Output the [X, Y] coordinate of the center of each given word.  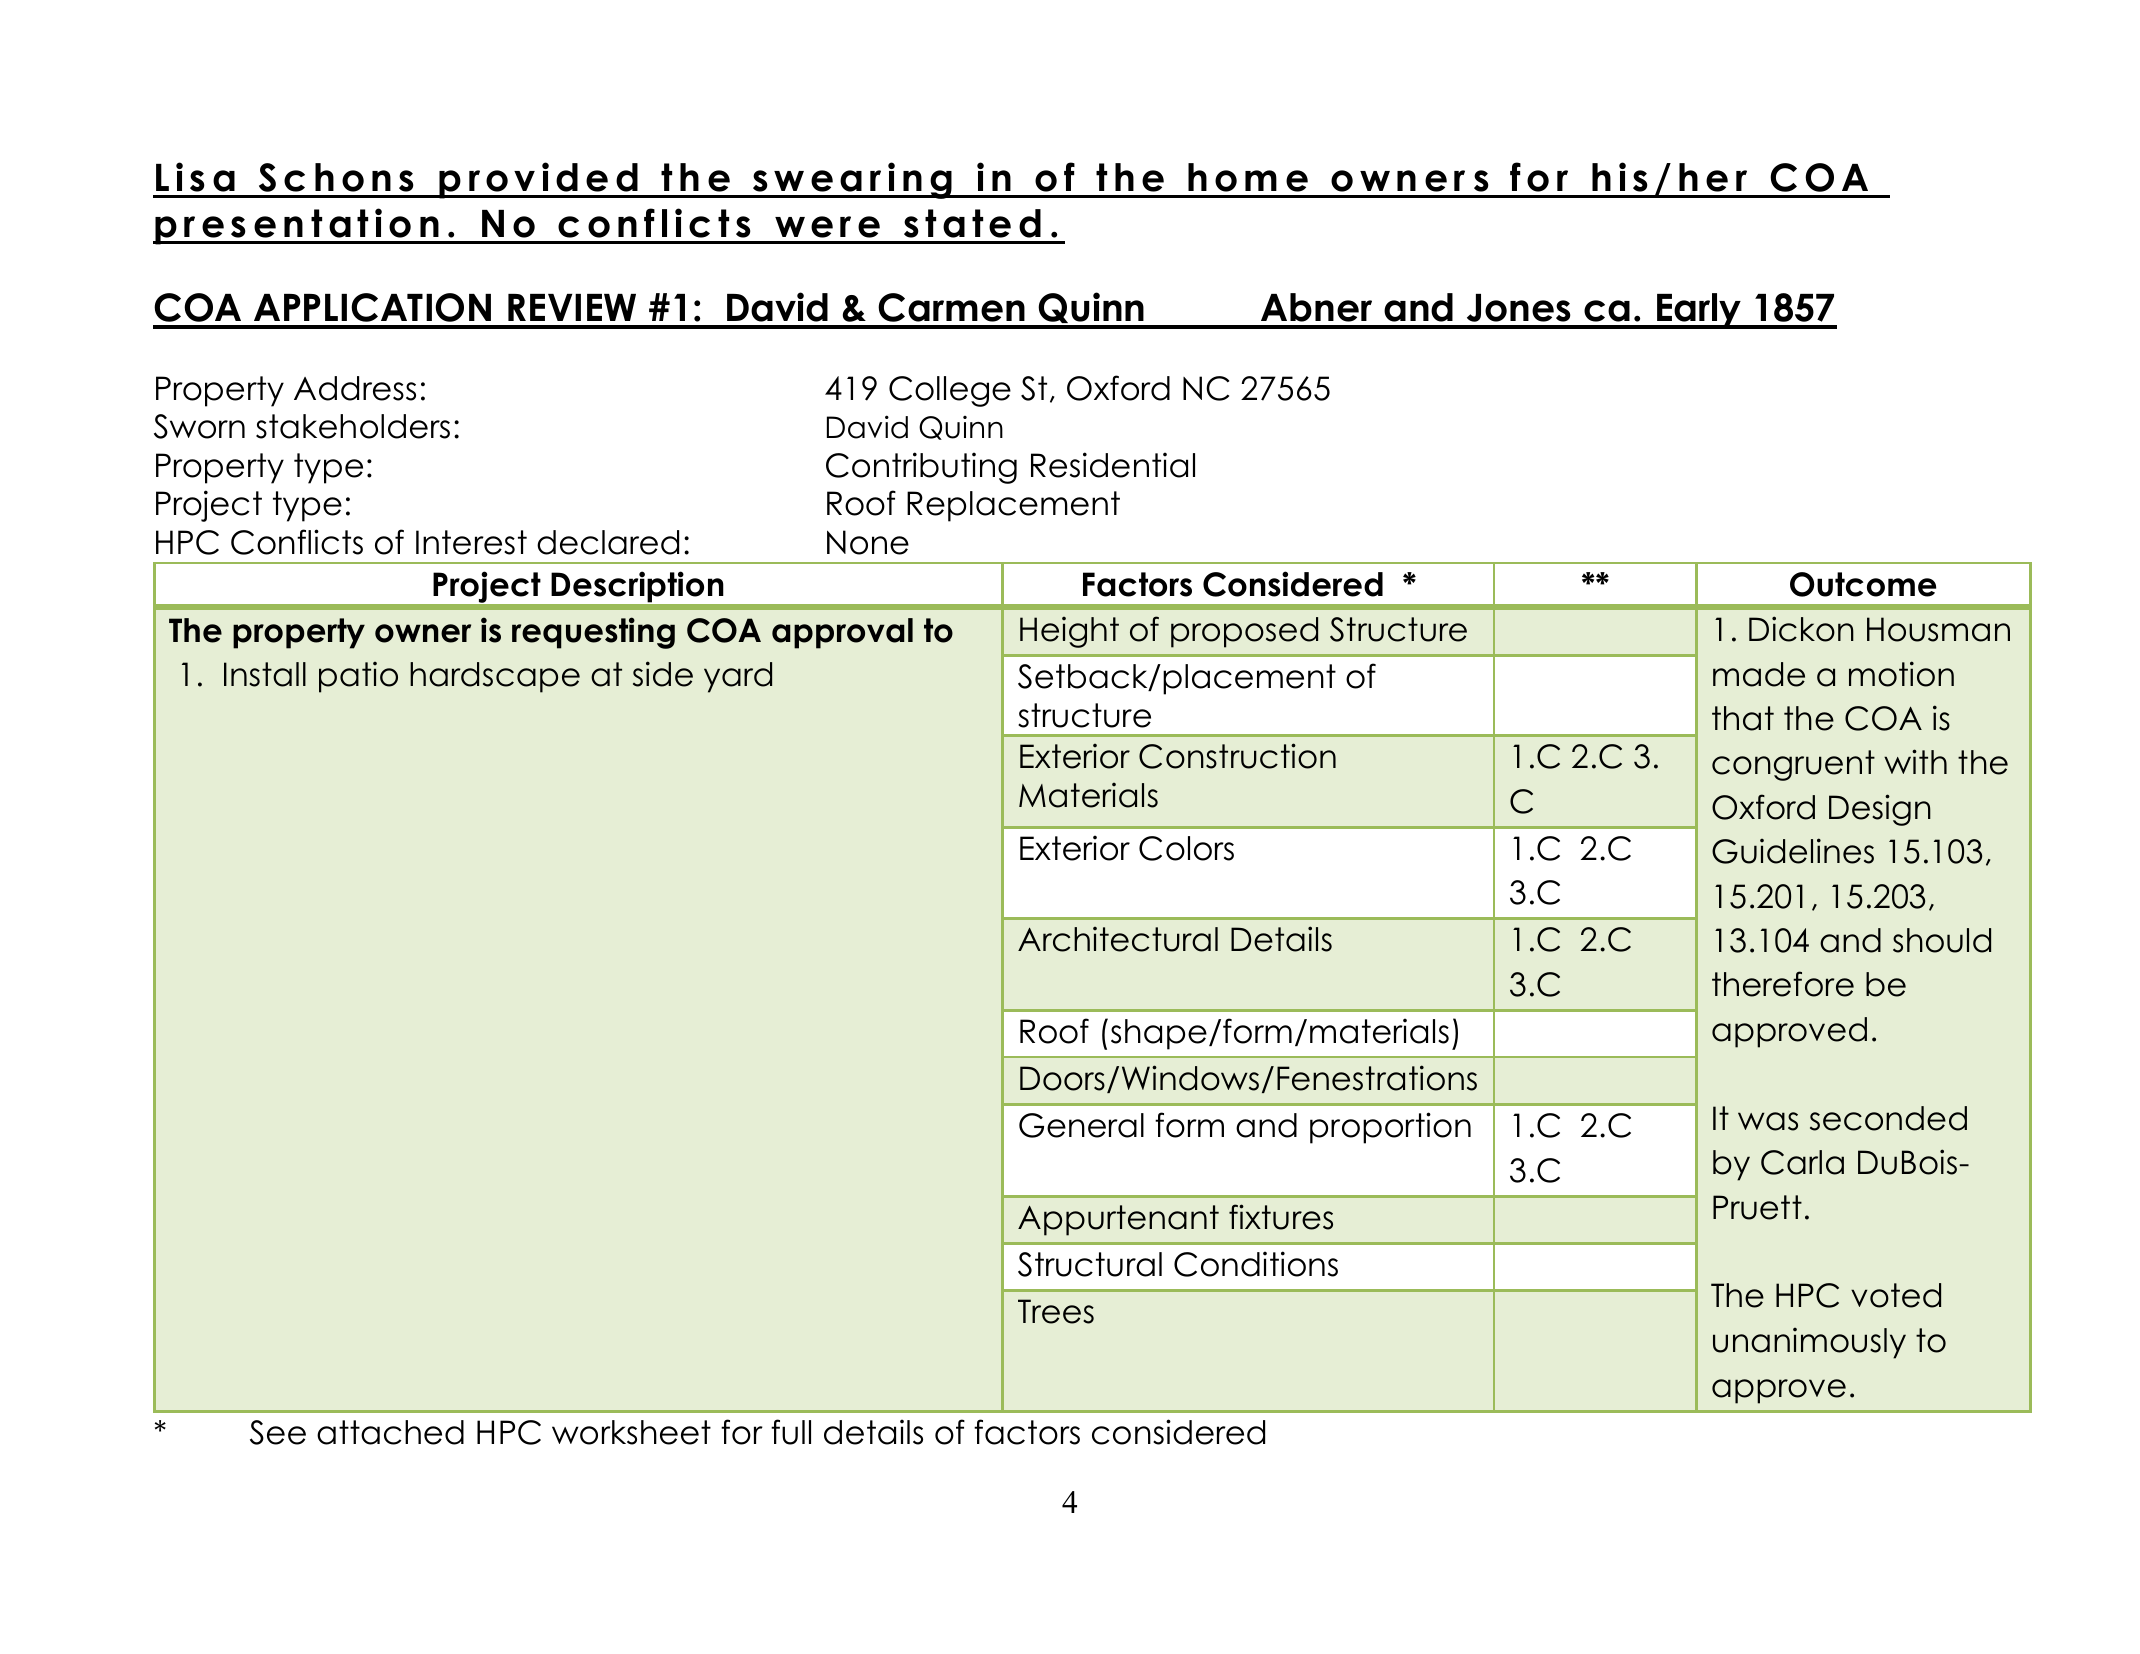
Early [1699, 311]
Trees [1056, 1311]
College [950, 391]
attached [390, 1432]
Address [355, 388]
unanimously [1809, 1343]
